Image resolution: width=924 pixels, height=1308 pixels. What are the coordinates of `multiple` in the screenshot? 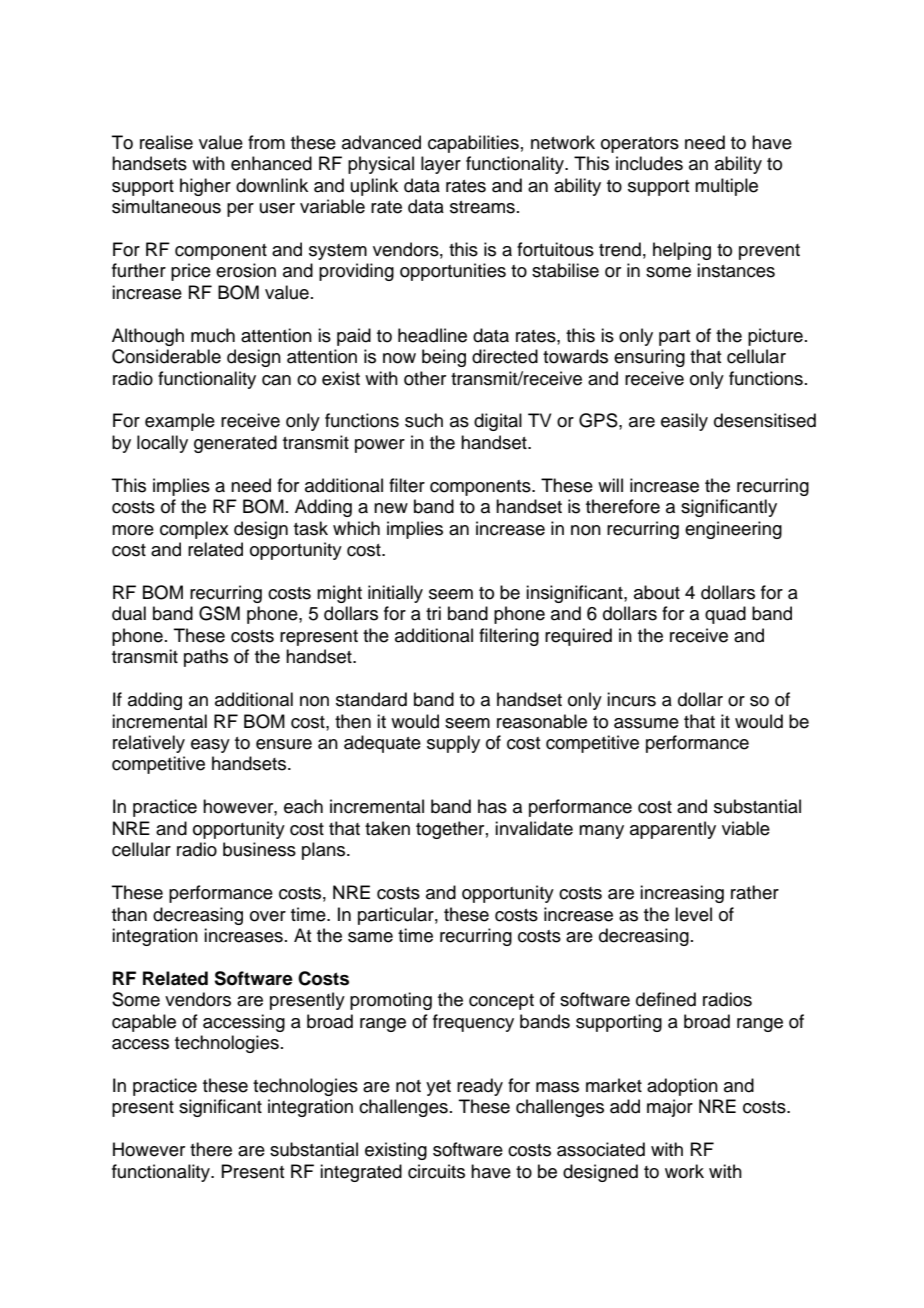 It's located at (726, 187).
